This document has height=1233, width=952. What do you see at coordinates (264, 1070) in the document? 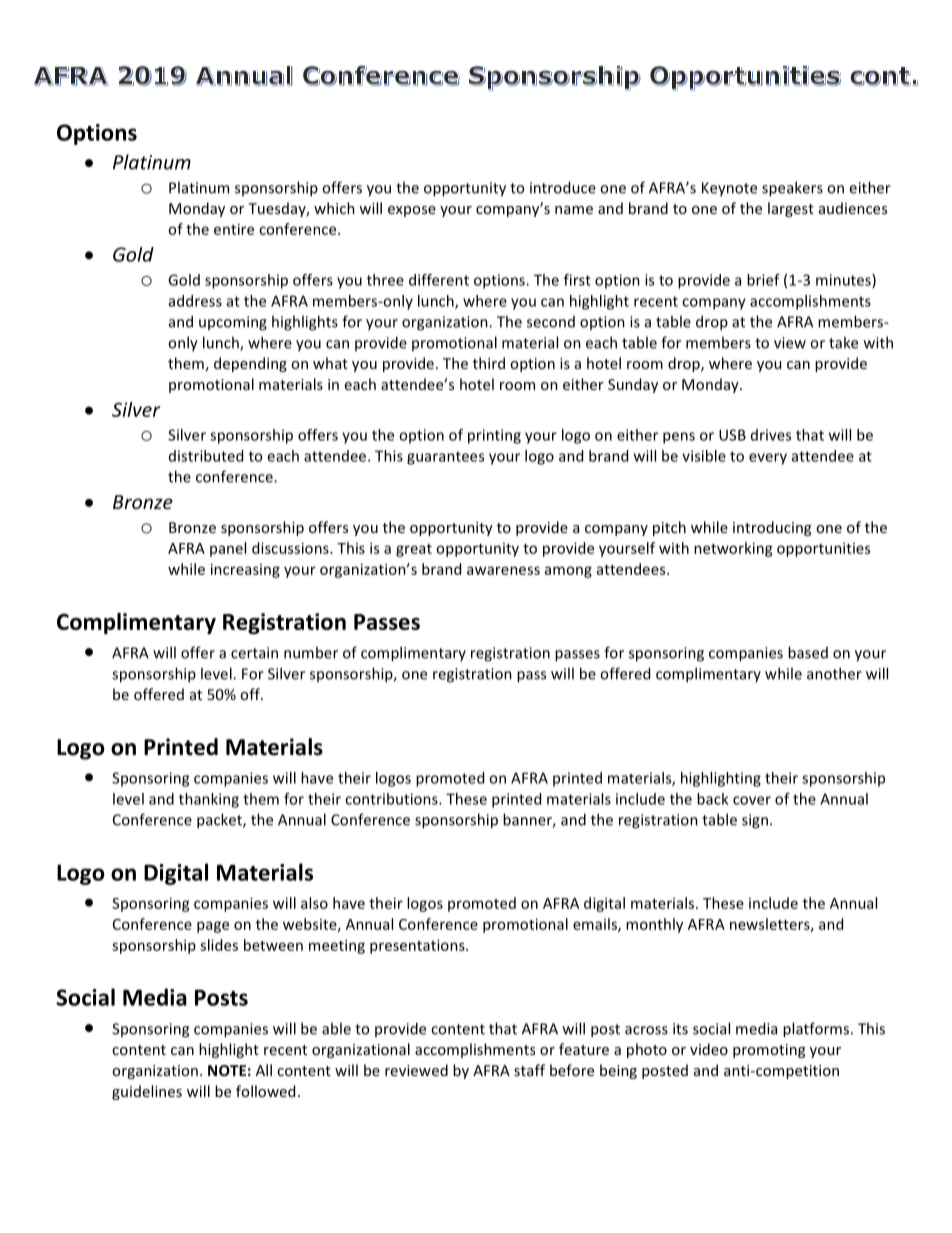
I see `All` at bounding box center [264, 1070].
